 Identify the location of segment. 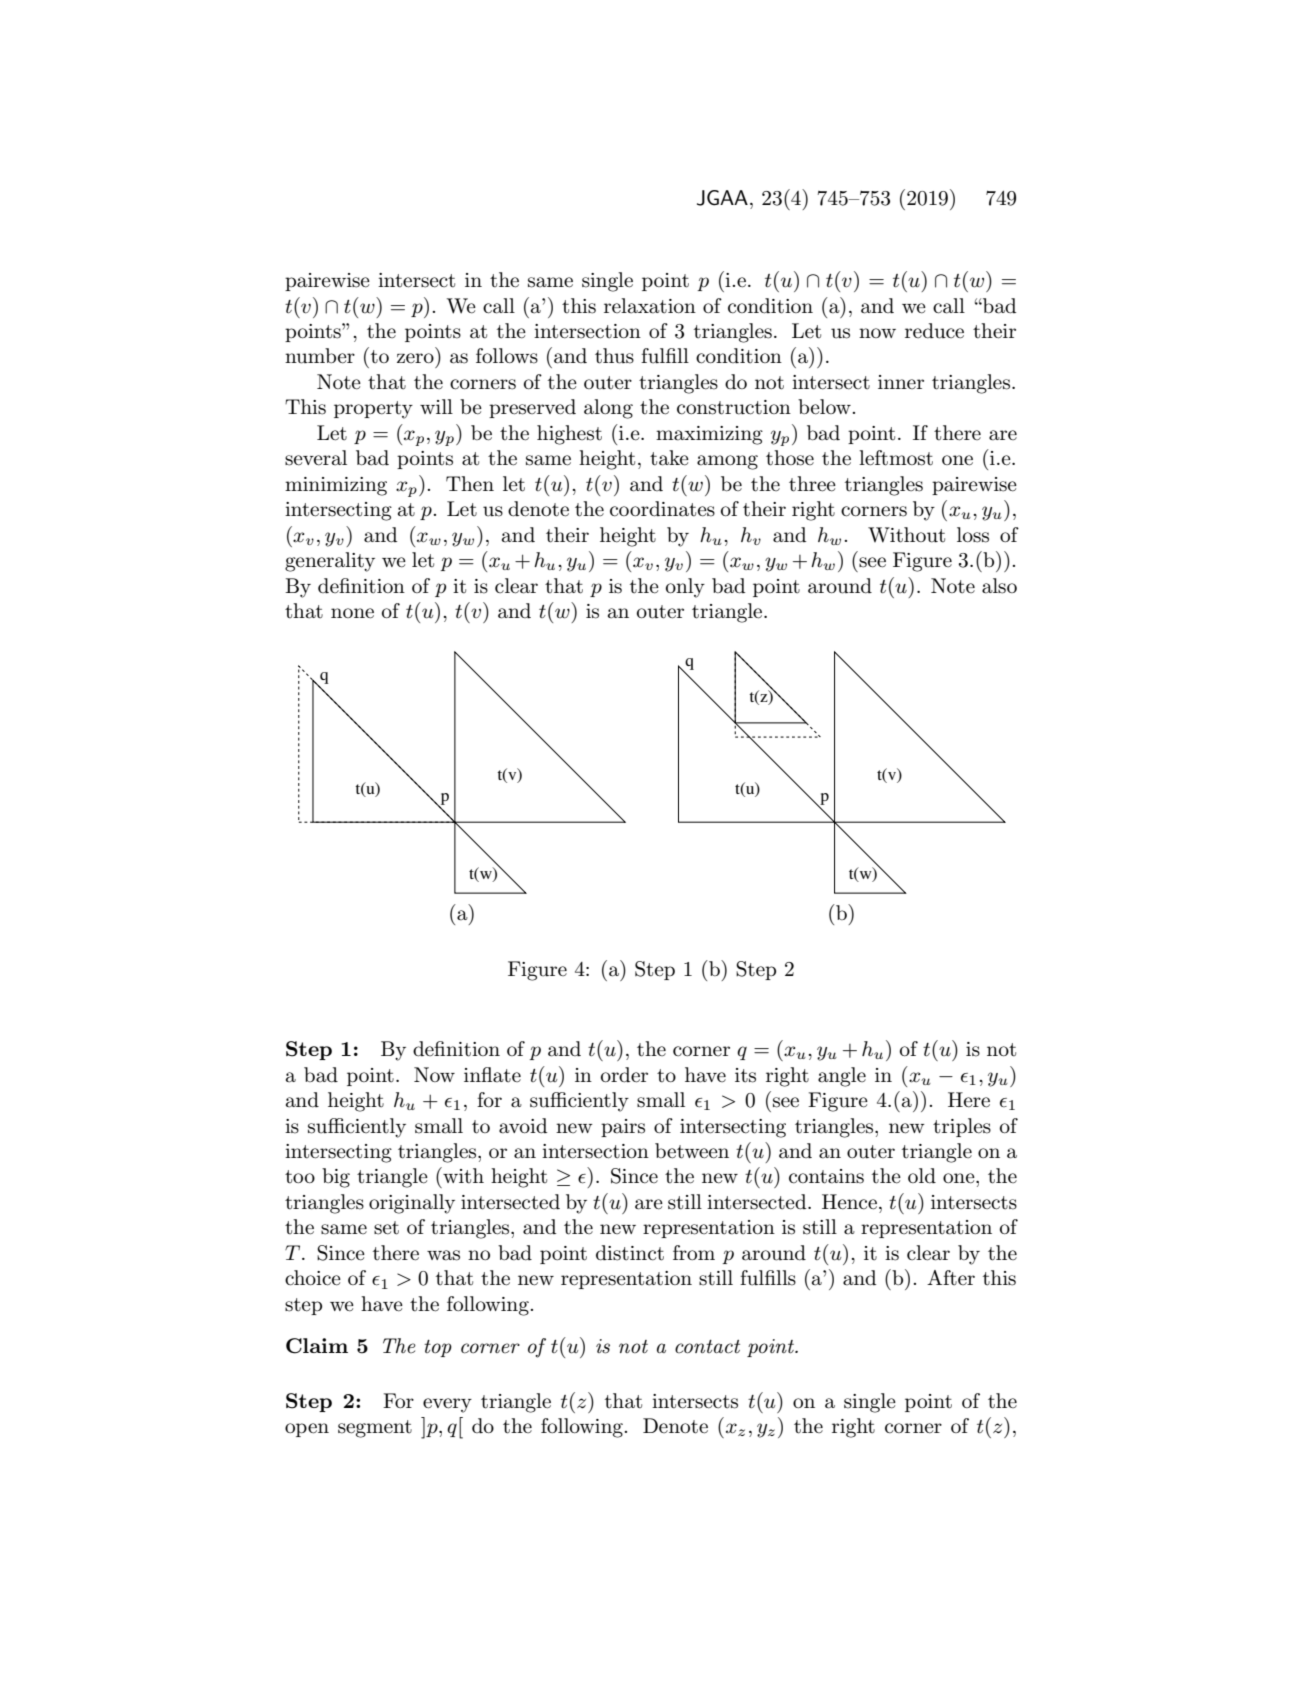
(375, 1429).
